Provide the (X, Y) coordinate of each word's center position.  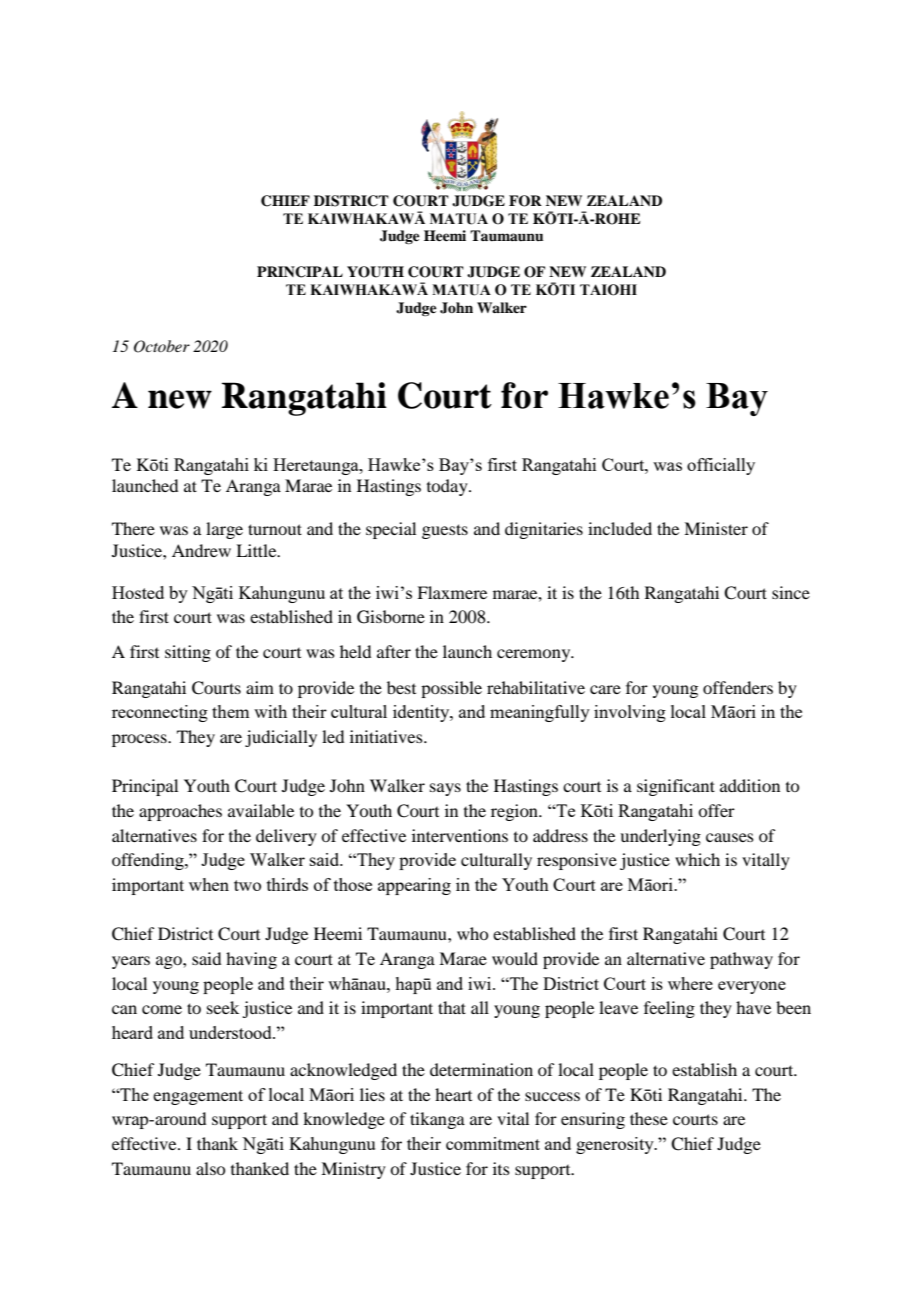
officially (721, 466)
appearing (414, 886)
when (209, 884)
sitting (188, 653)
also (210, 1168)
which (697, 859)
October (162, 346)
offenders (738, 687)
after (394, 651)
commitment (493, 1143)
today (448, 487)
